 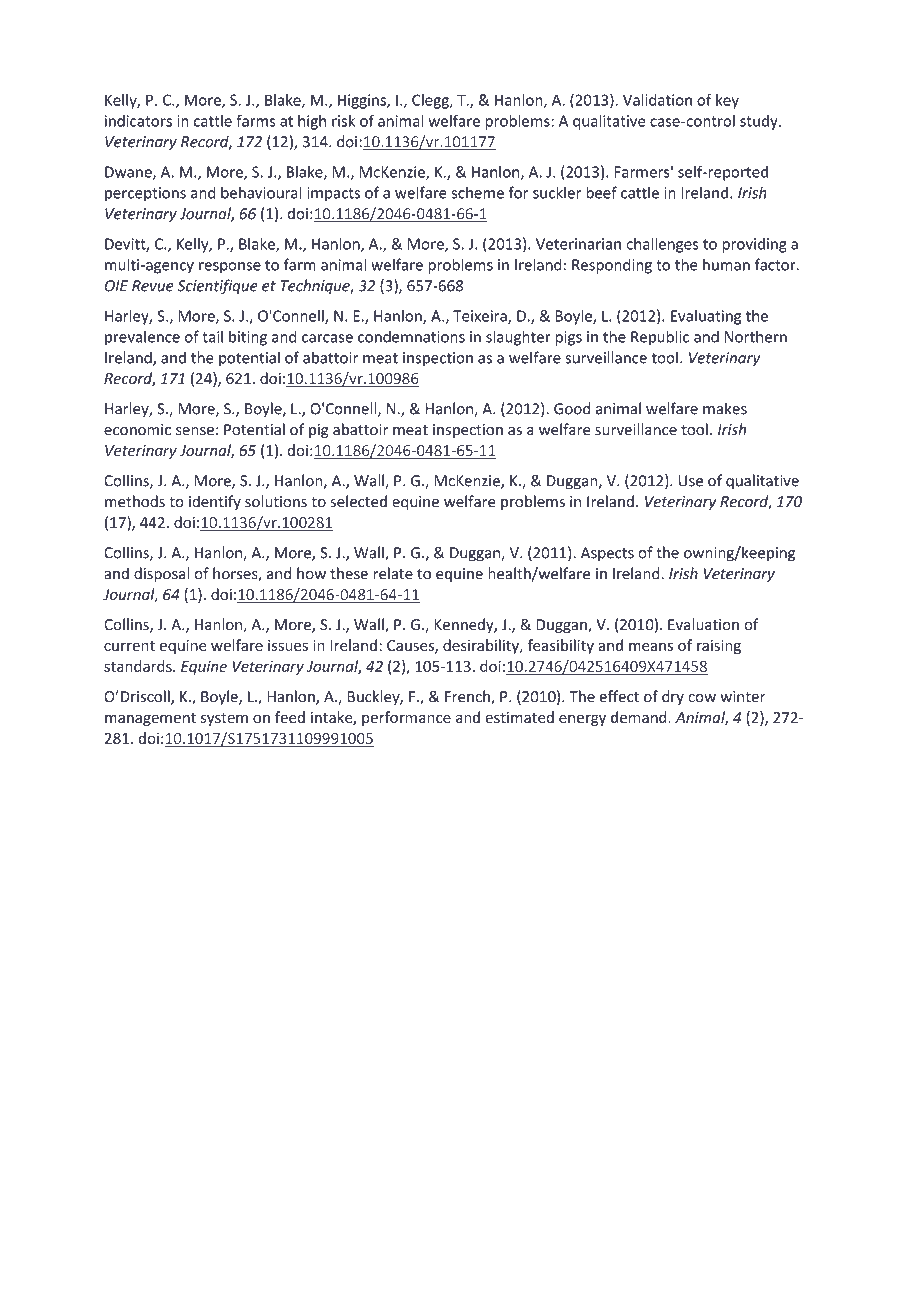 I want to click on Good, so click(x=572, y=408).
